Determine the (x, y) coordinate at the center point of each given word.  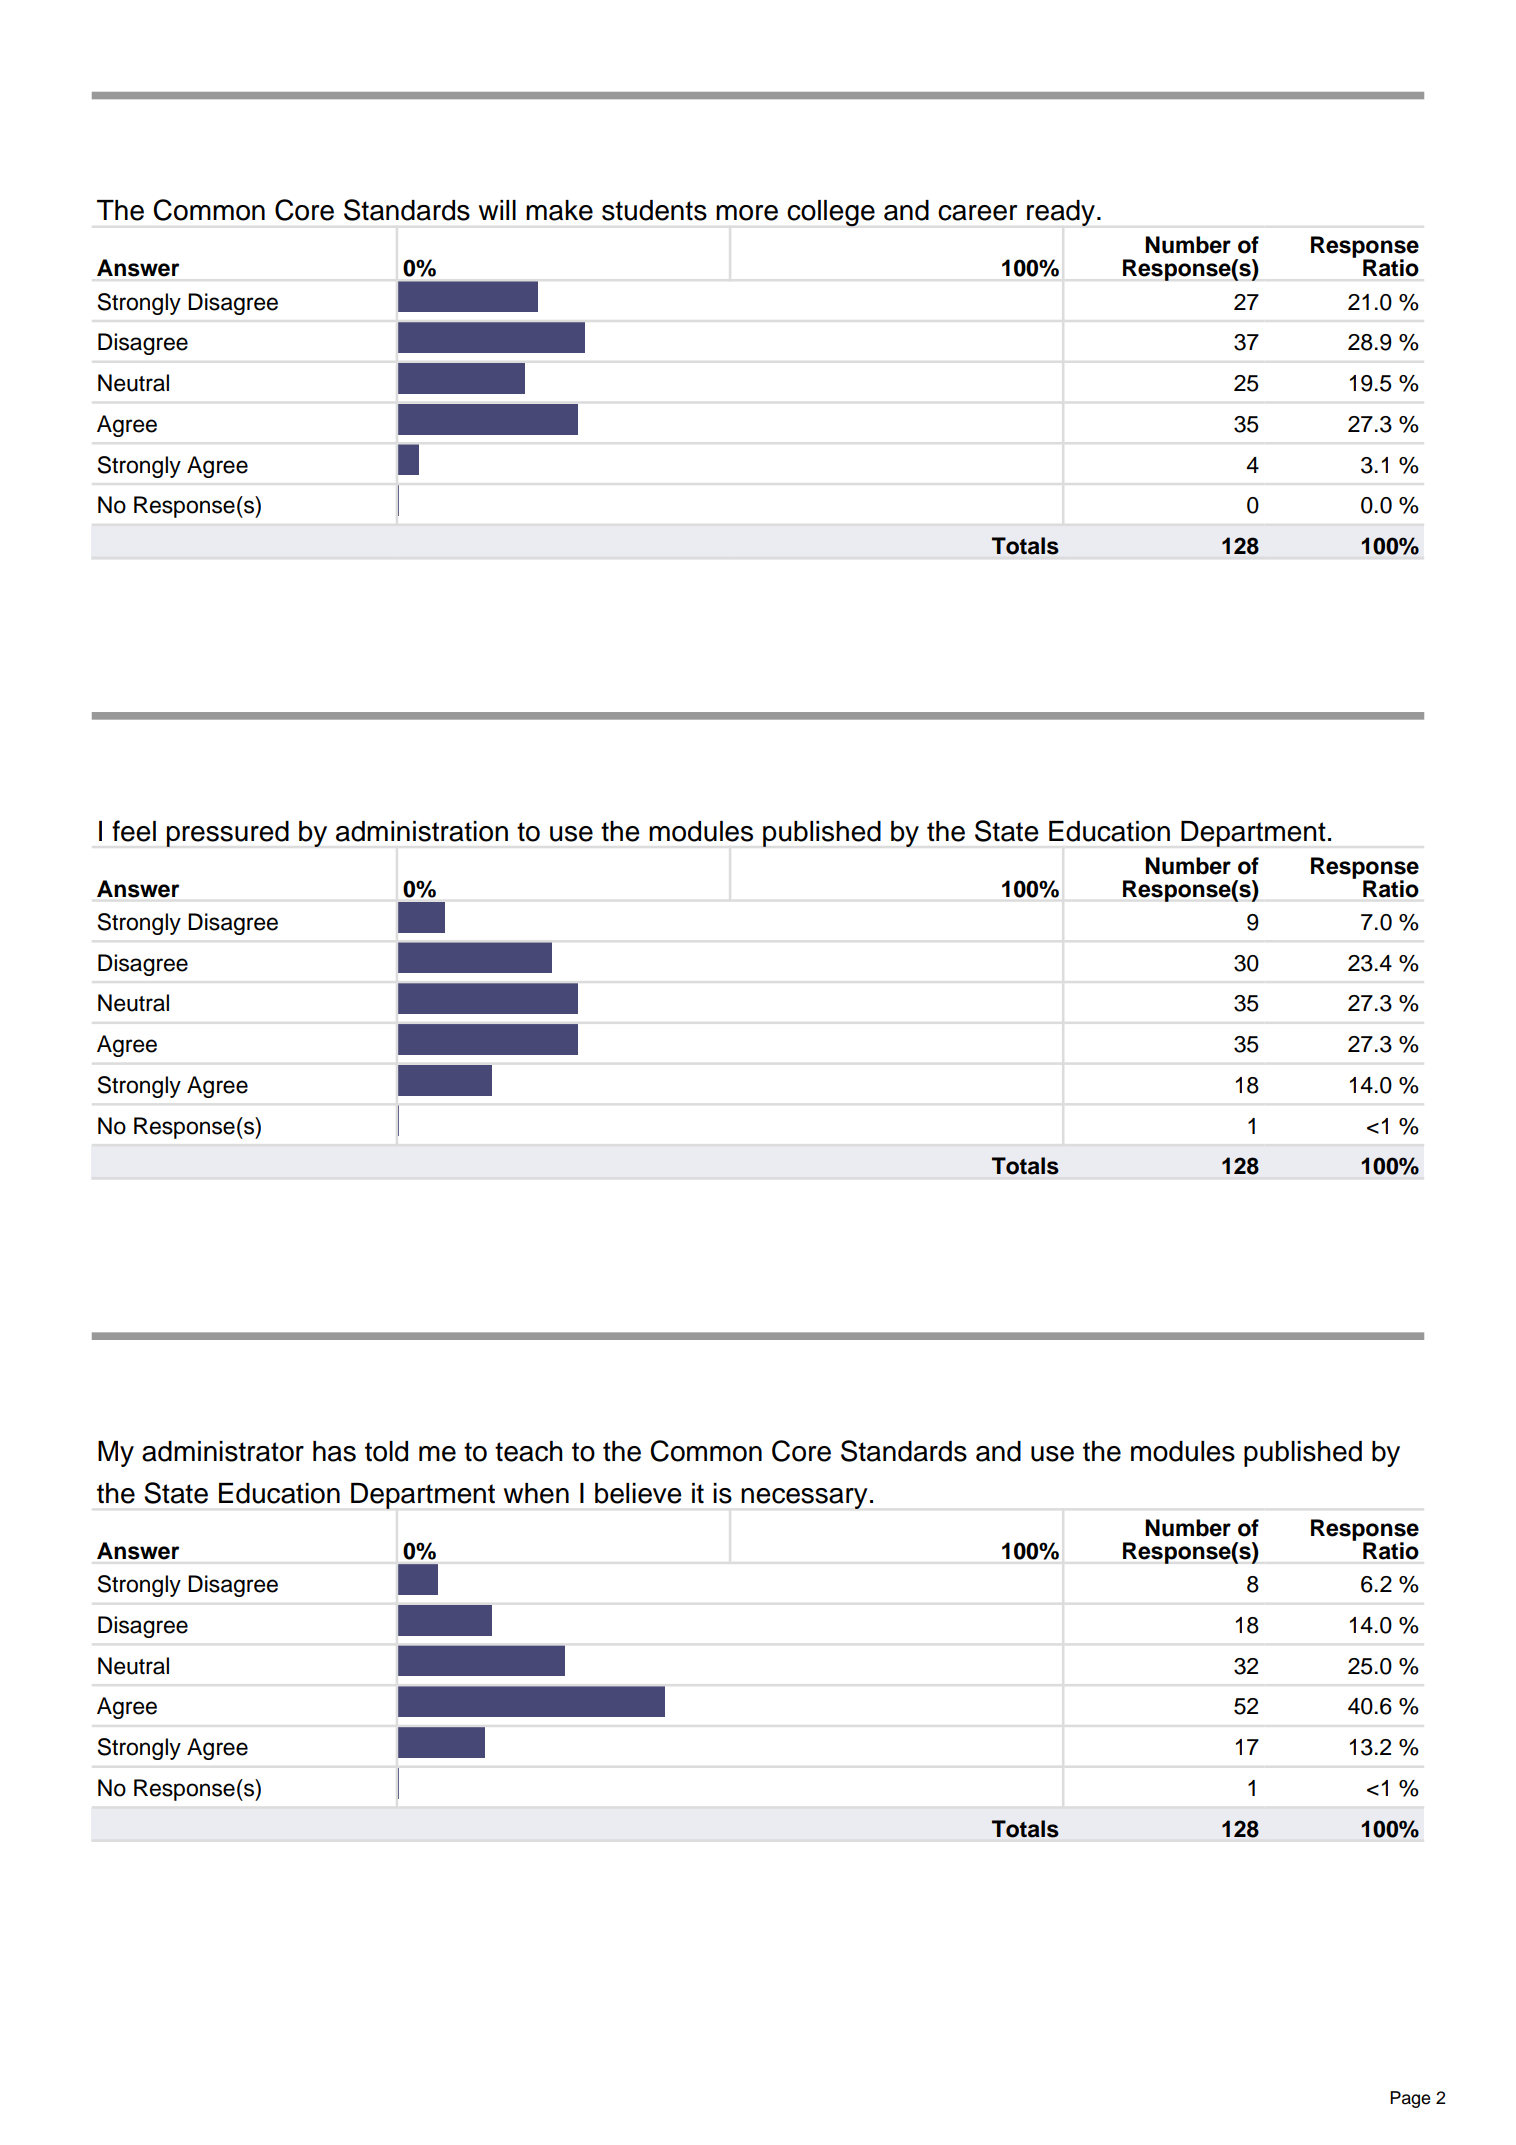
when (536, 1493)
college (831, 213)
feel (134, 831)
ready (1061, 213)
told (386, 1451)
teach (529, 1451)
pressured (227, 834)
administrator (223, 1451)
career (977, 213)
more (747, 213)
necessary (804, 1498)
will (497, 210)
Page (1410, 2099)
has (334, 1451)
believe (638, 1493)
